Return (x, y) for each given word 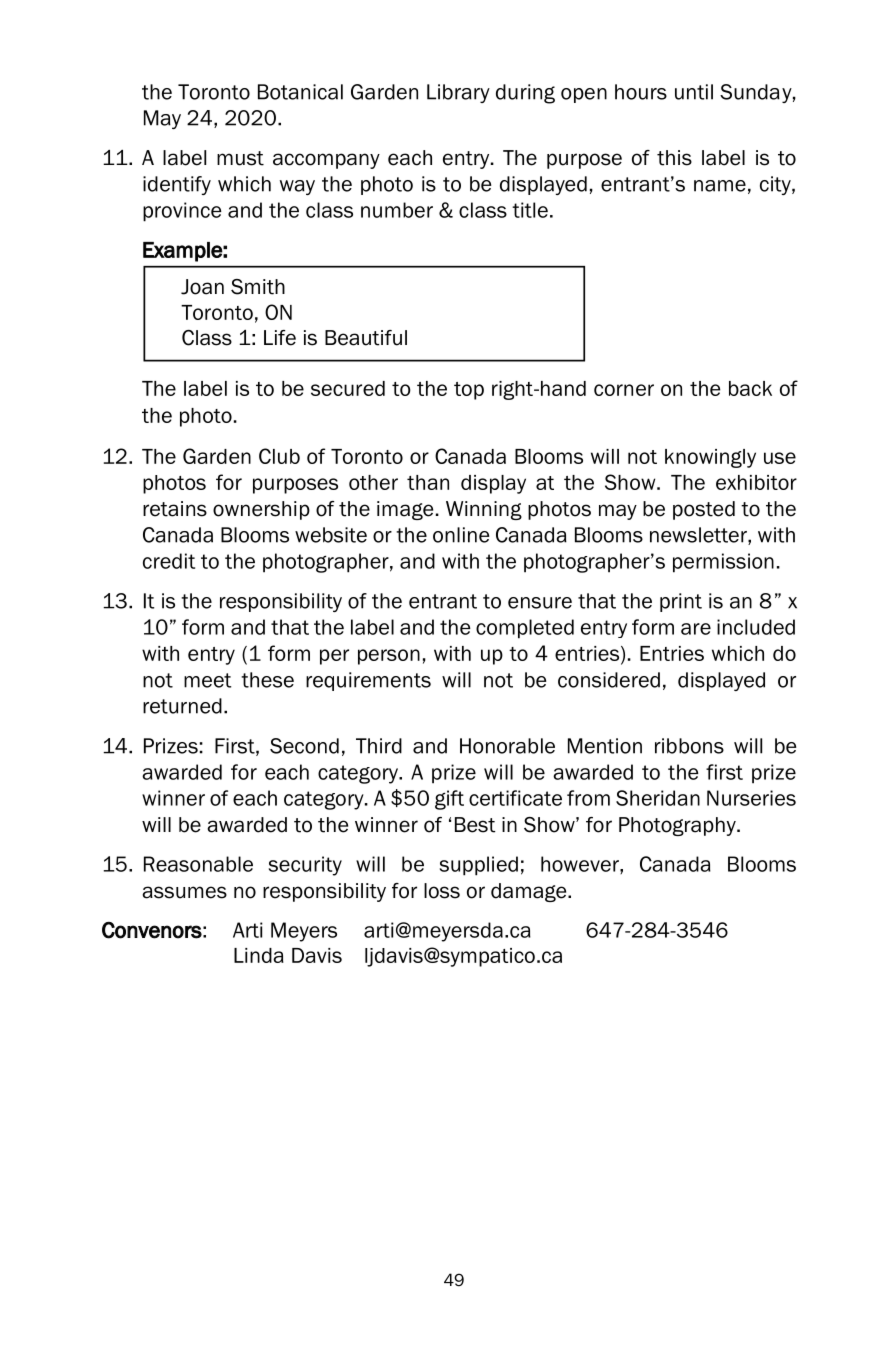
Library (458, 93)
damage (530, 892)
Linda (259, 955)
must (240, 158)
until (694, 92)
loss (442, 891)
